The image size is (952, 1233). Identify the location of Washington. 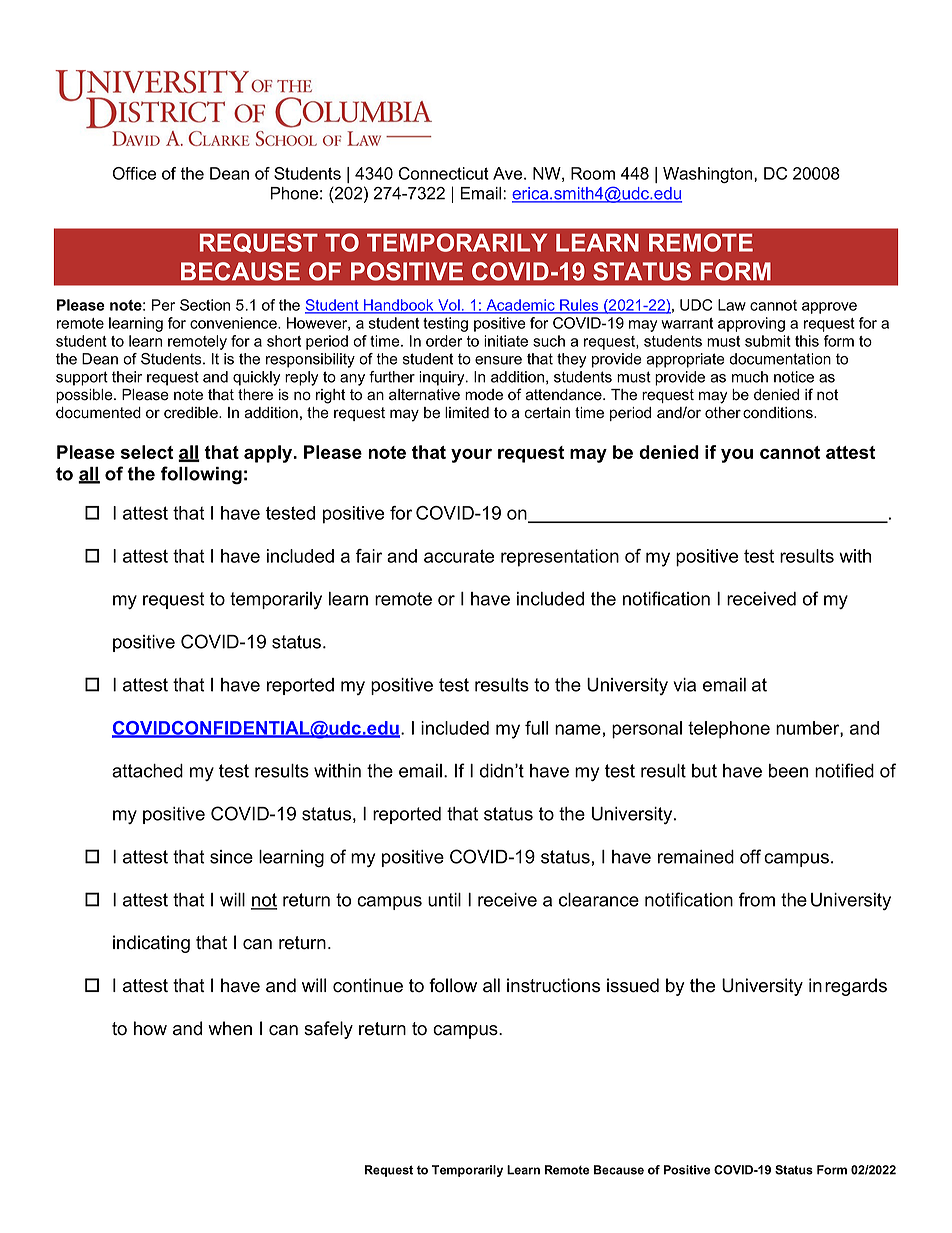
(709, 175).
